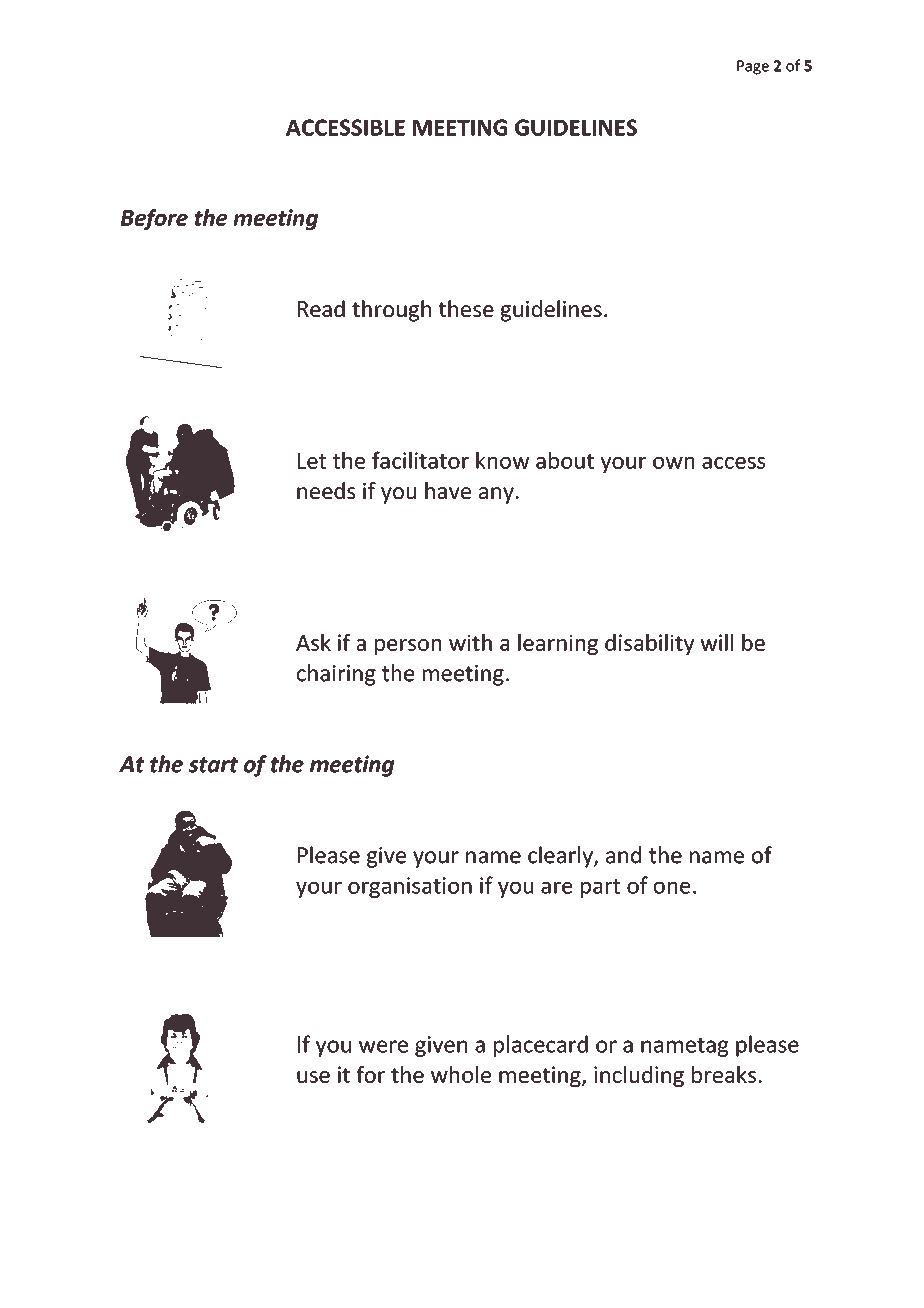 The image size is (924, 1308). Describe the element at coordinates (470, 642) in the document. I see `with` at that location.
